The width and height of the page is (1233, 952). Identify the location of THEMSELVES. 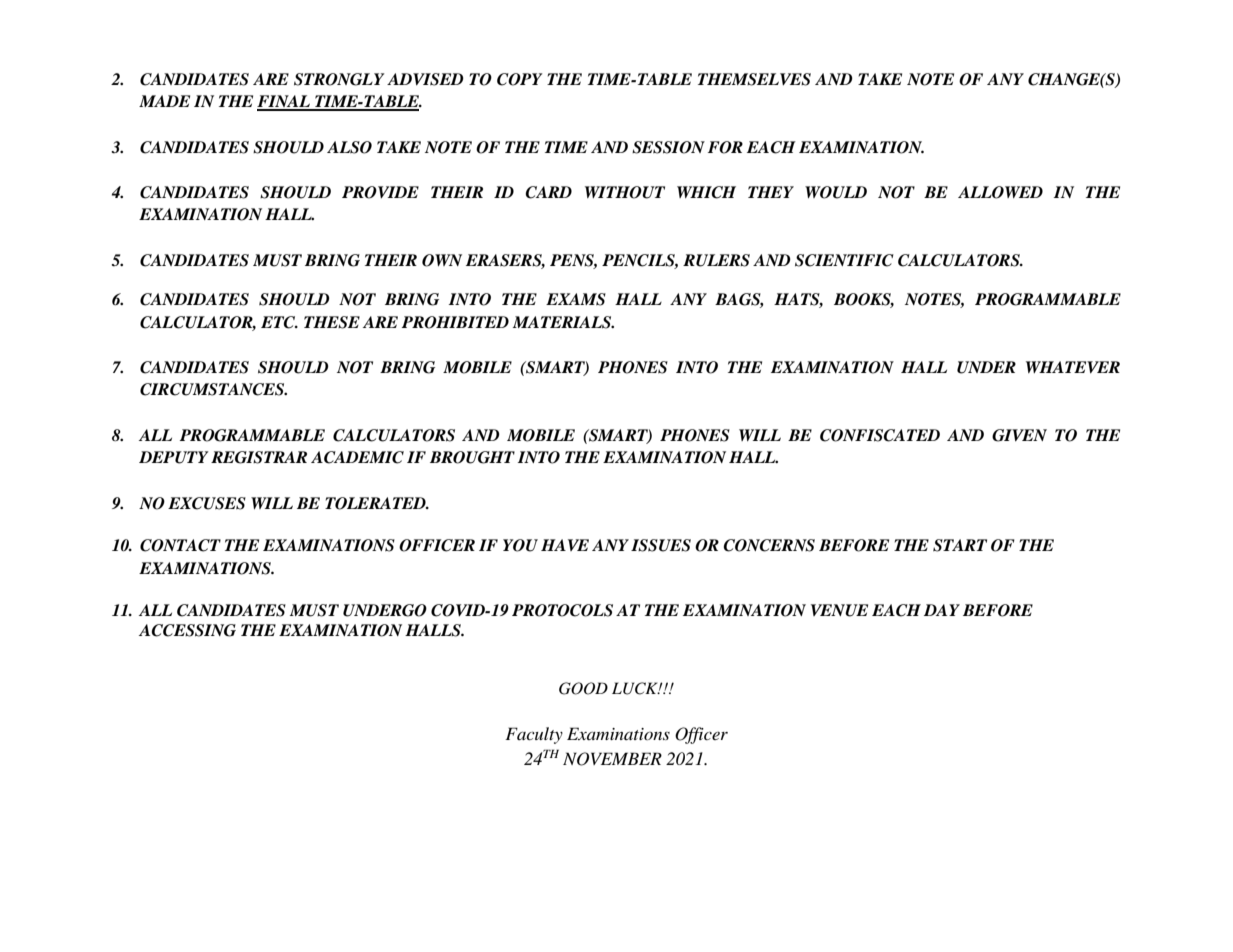
(754, 79).
